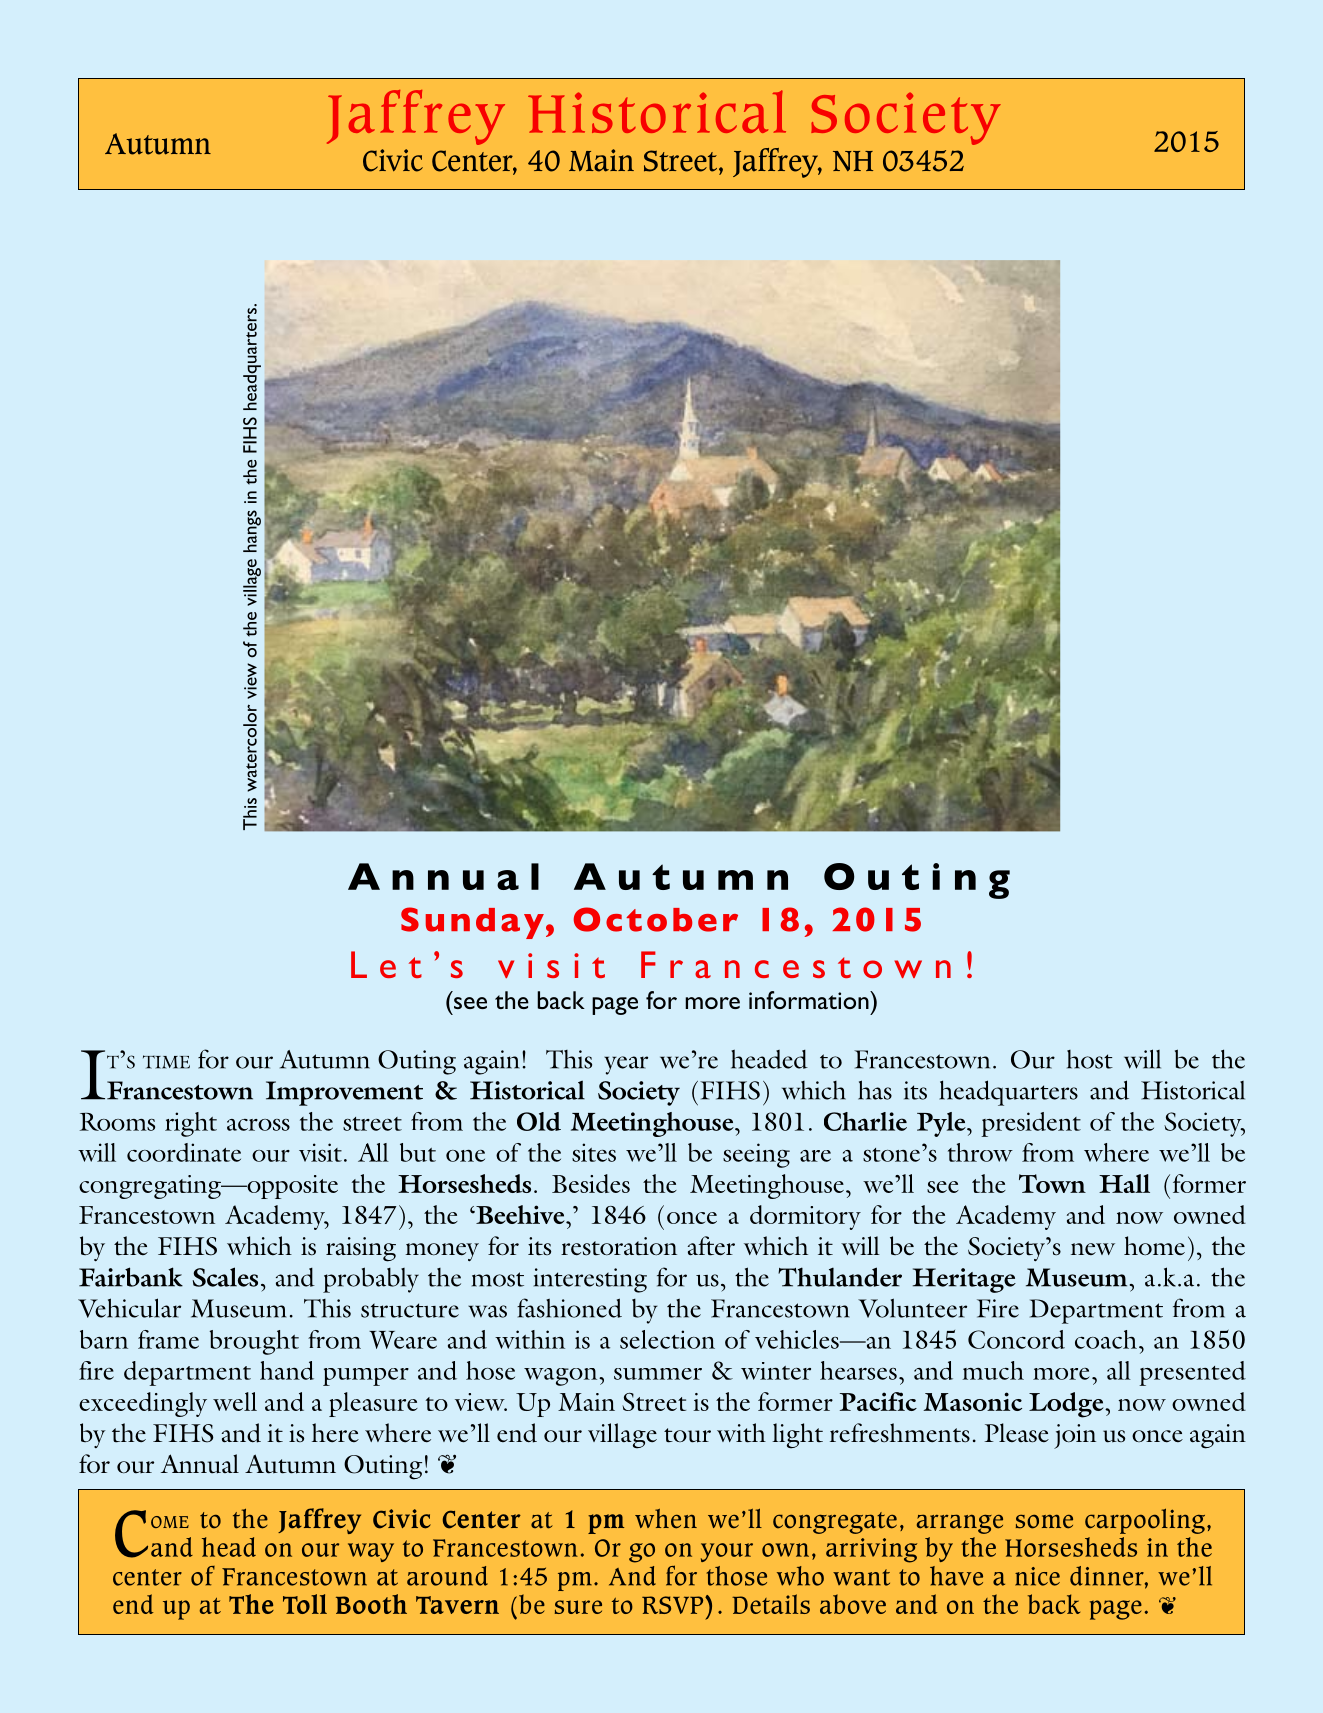 This screenshot has width=1323, height=1713. What do you see at coordinates (626, 1065) in the screenshot?
I see `year` at bounding box center [626, 1065].
